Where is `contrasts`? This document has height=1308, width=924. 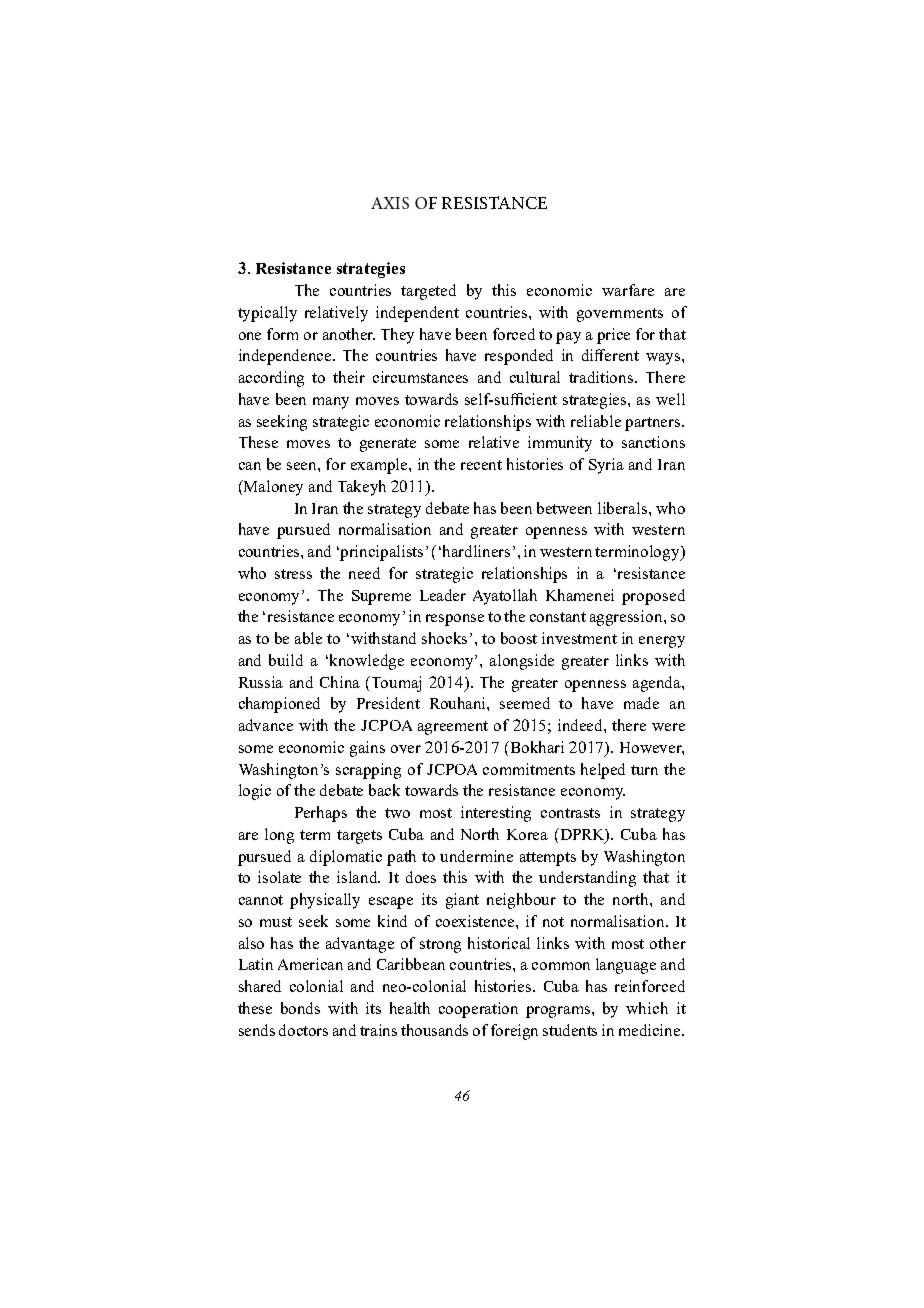
contrasts is located at coordinates (570, 813).
